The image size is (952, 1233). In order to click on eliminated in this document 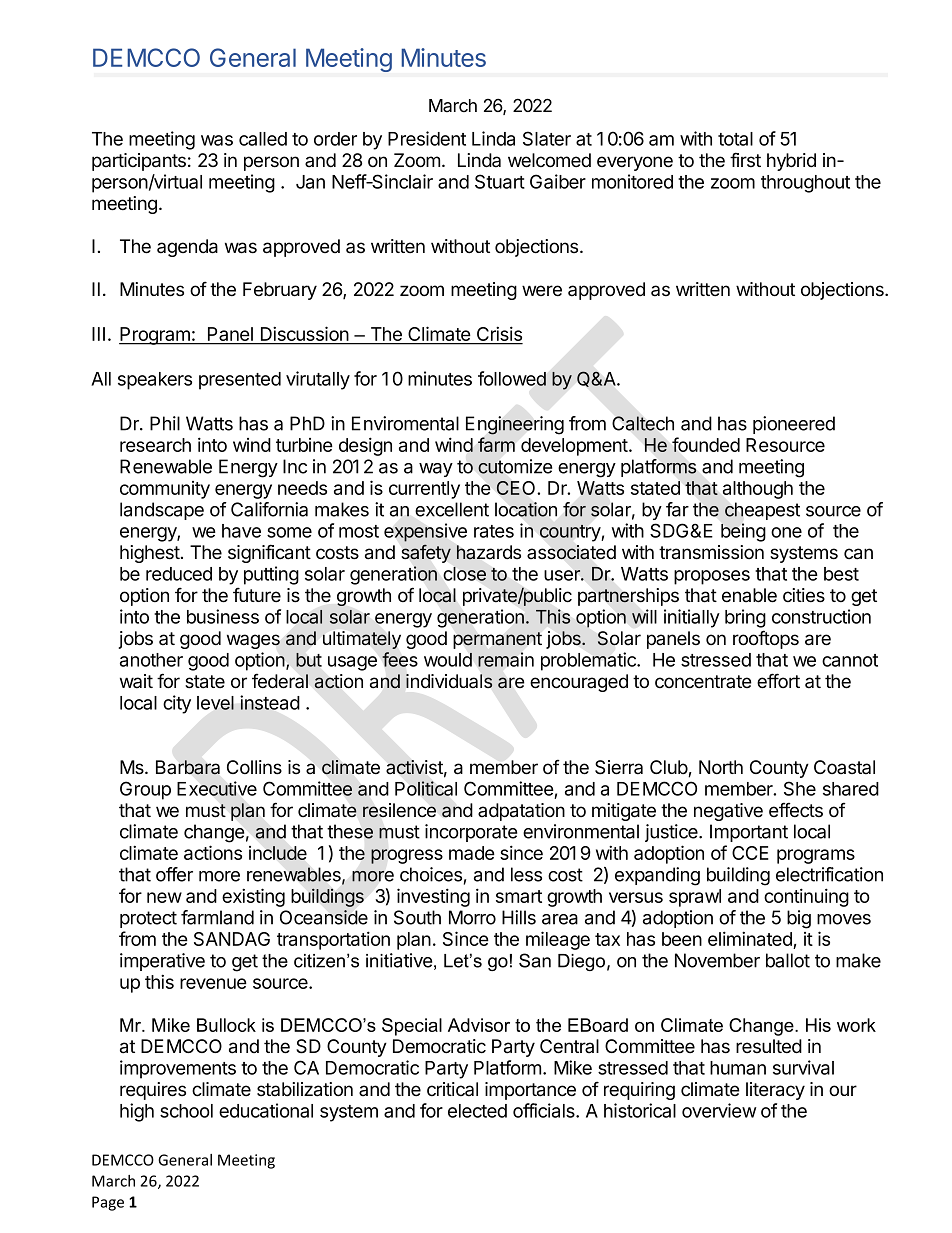, I will do `click(751, 940)`.
